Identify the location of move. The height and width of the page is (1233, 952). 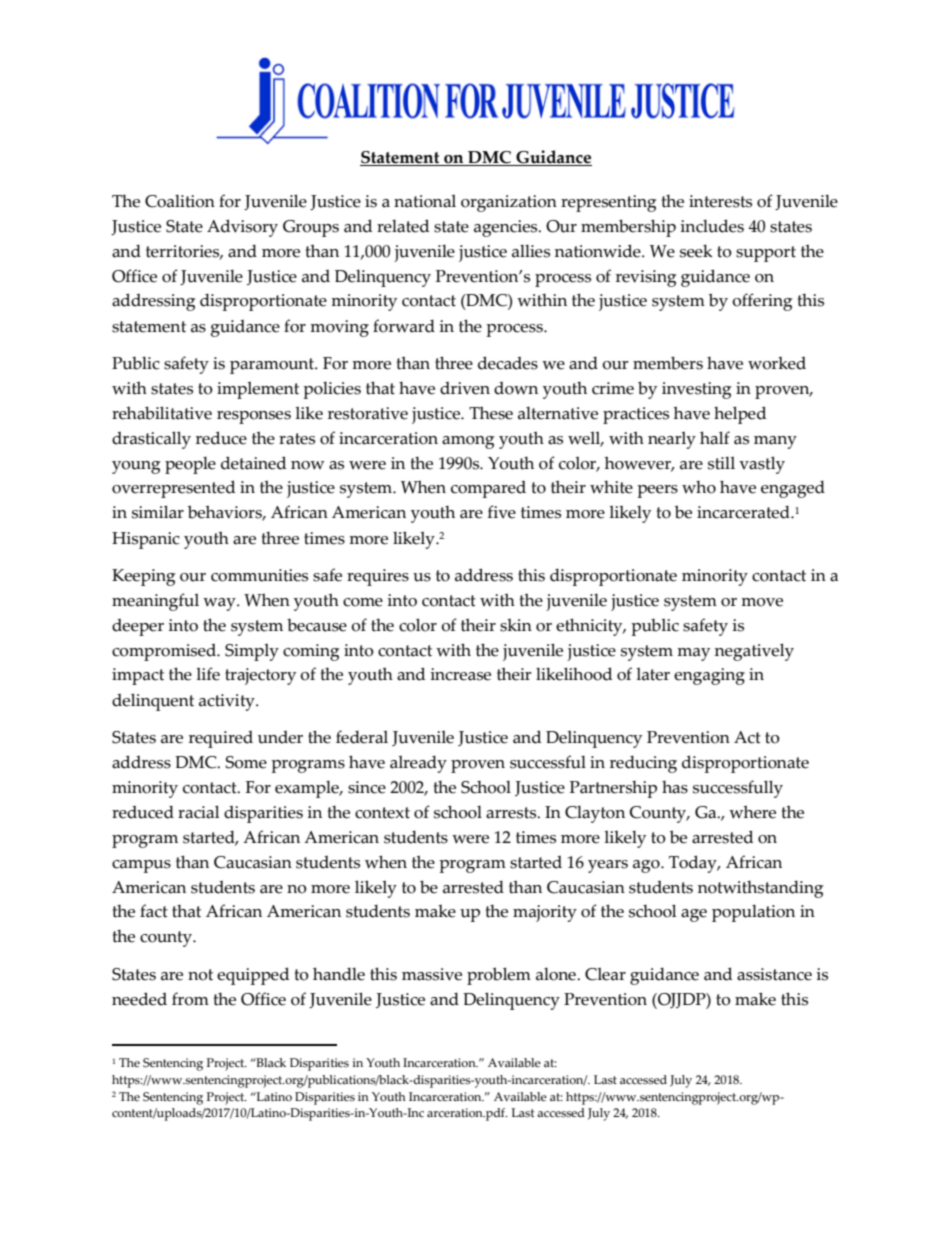
(762, 602).
